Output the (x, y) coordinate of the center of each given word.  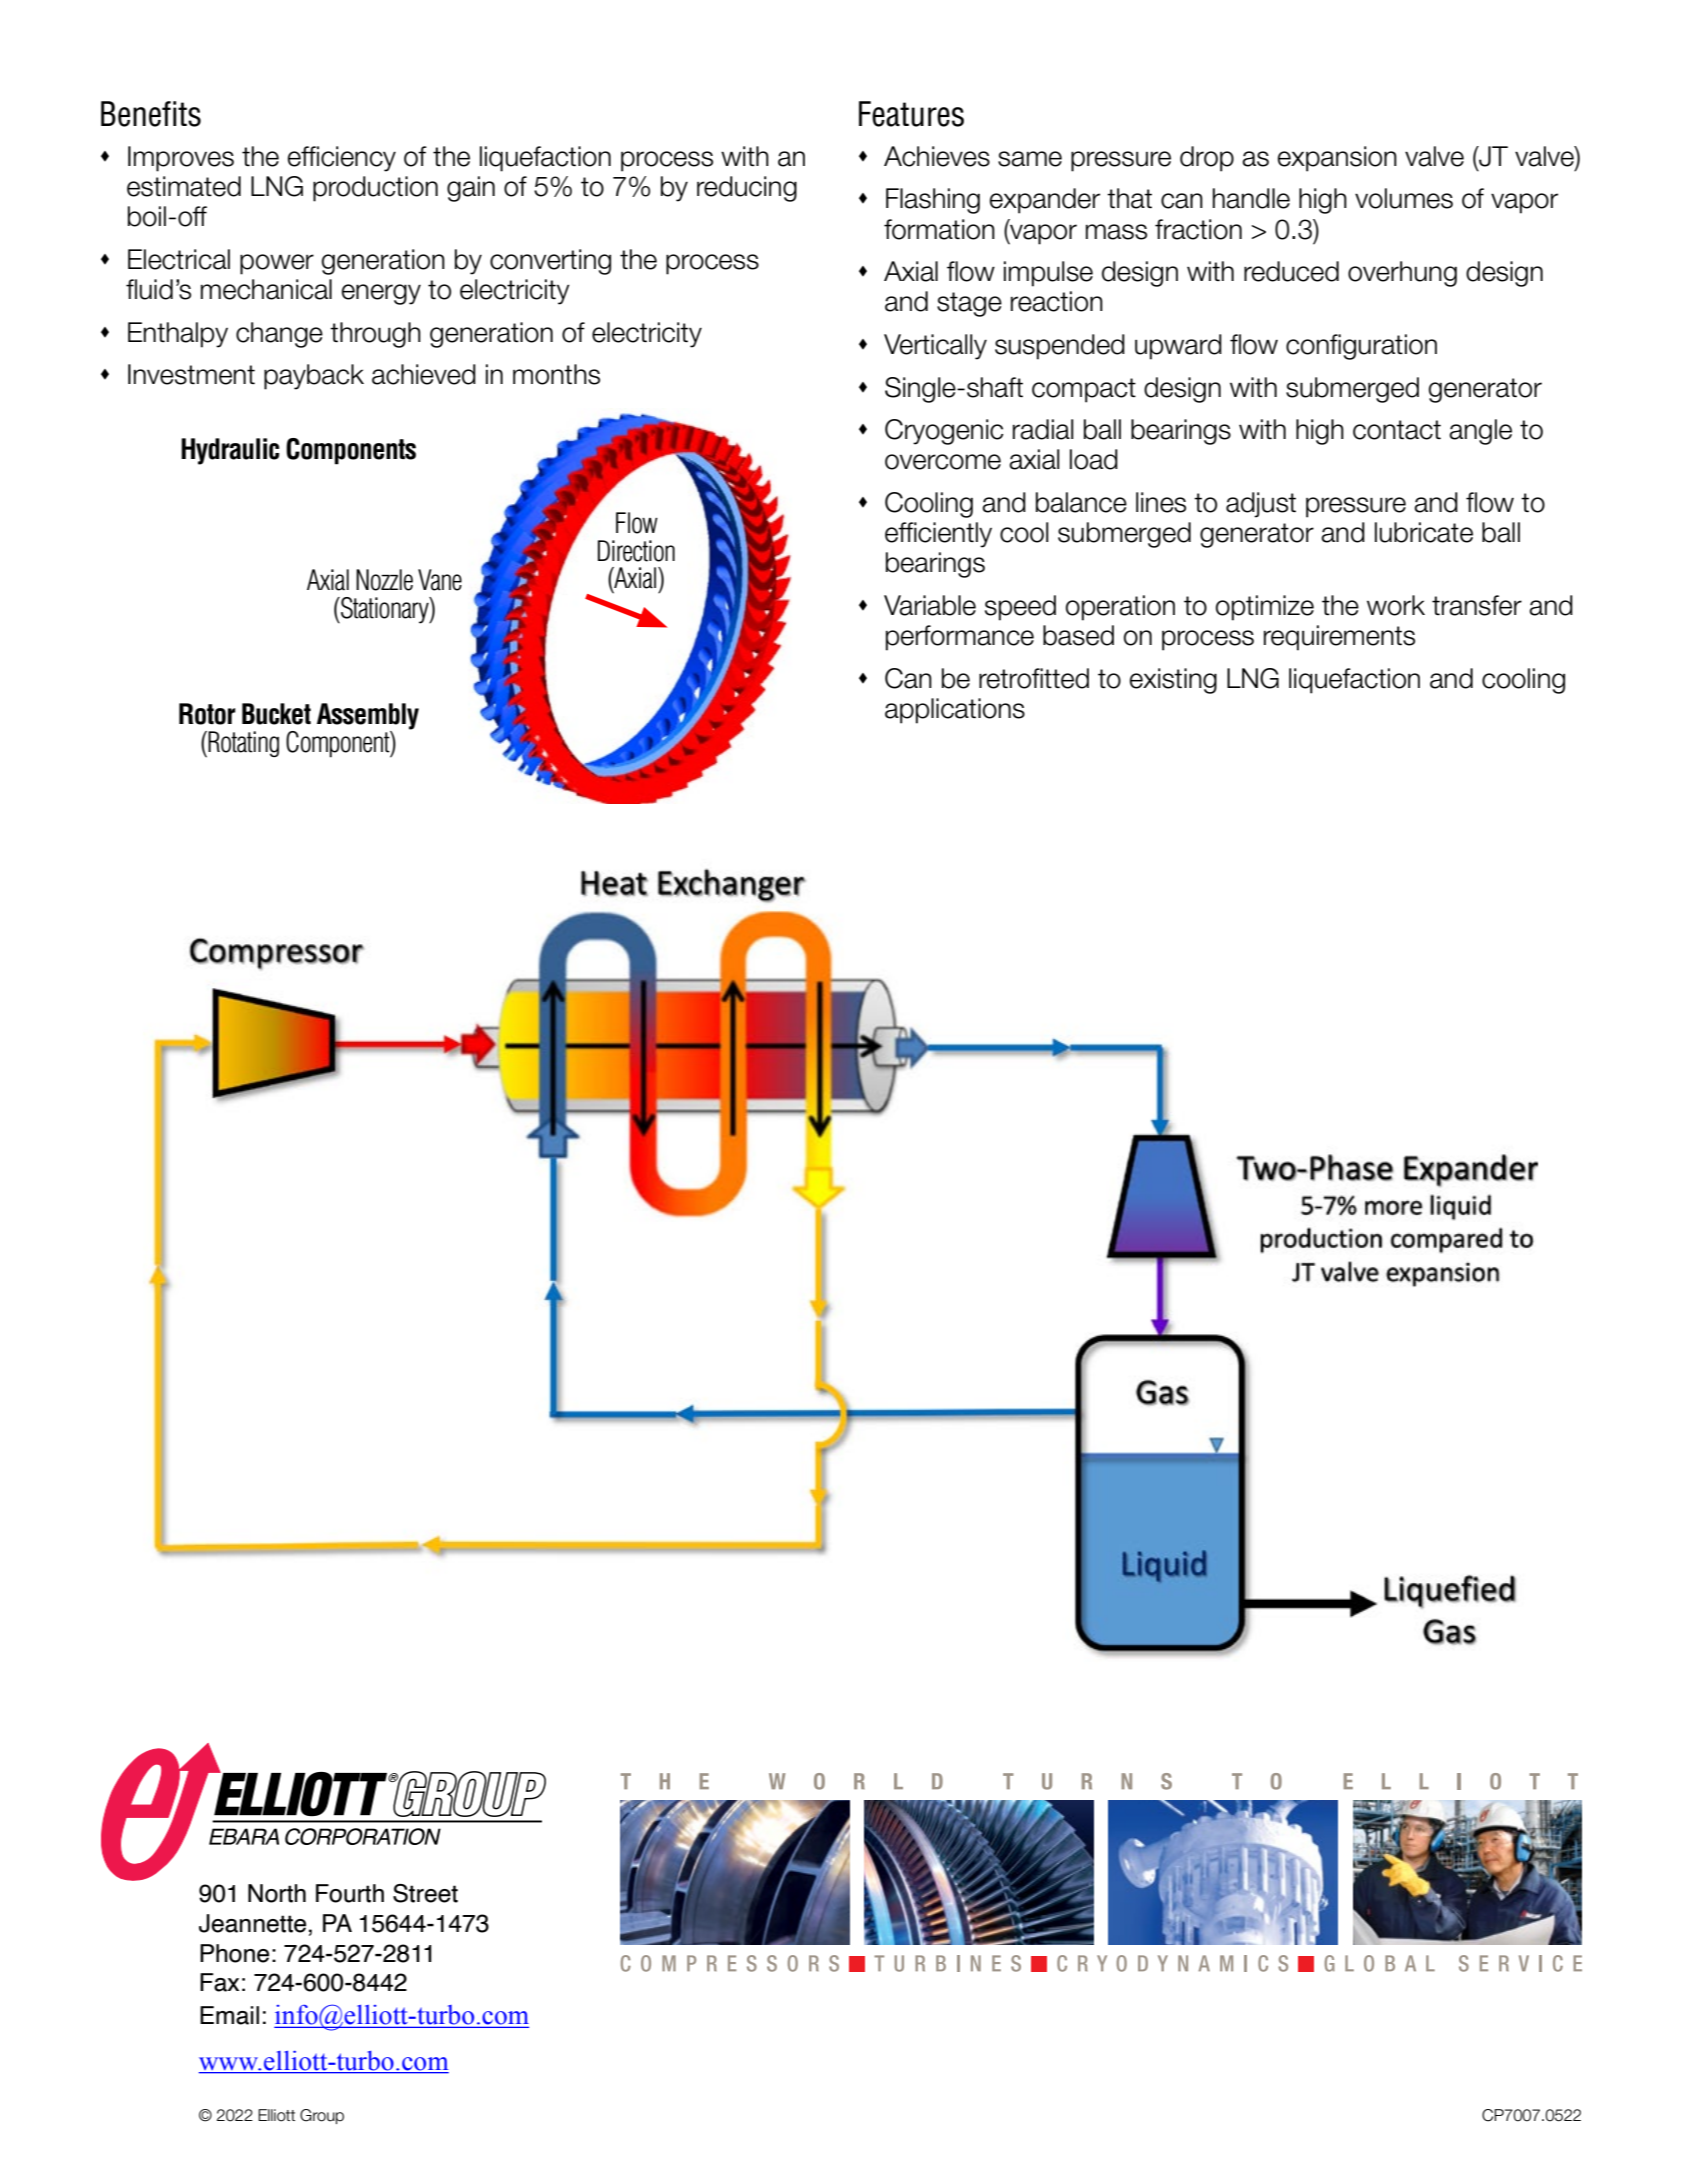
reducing (747, 189)
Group (322, 2116)
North (277, 1893)
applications (955, 711)
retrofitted (1034, 678)
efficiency (342, 159)
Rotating (243, 744)
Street (425, 1893)
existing (1173, 681)
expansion (1337, 159)
